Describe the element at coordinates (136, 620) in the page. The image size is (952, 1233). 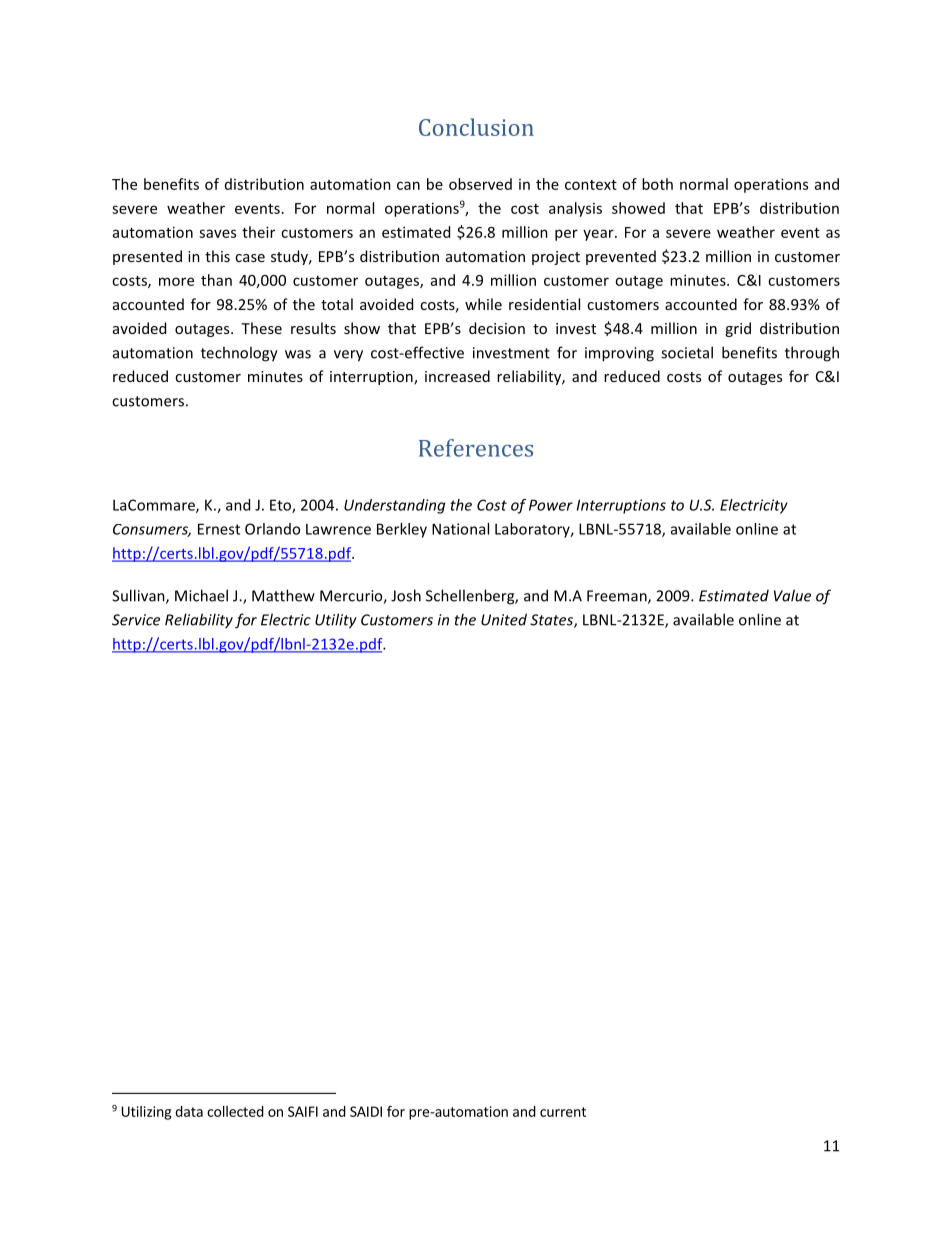
I see `Service` at that location.
